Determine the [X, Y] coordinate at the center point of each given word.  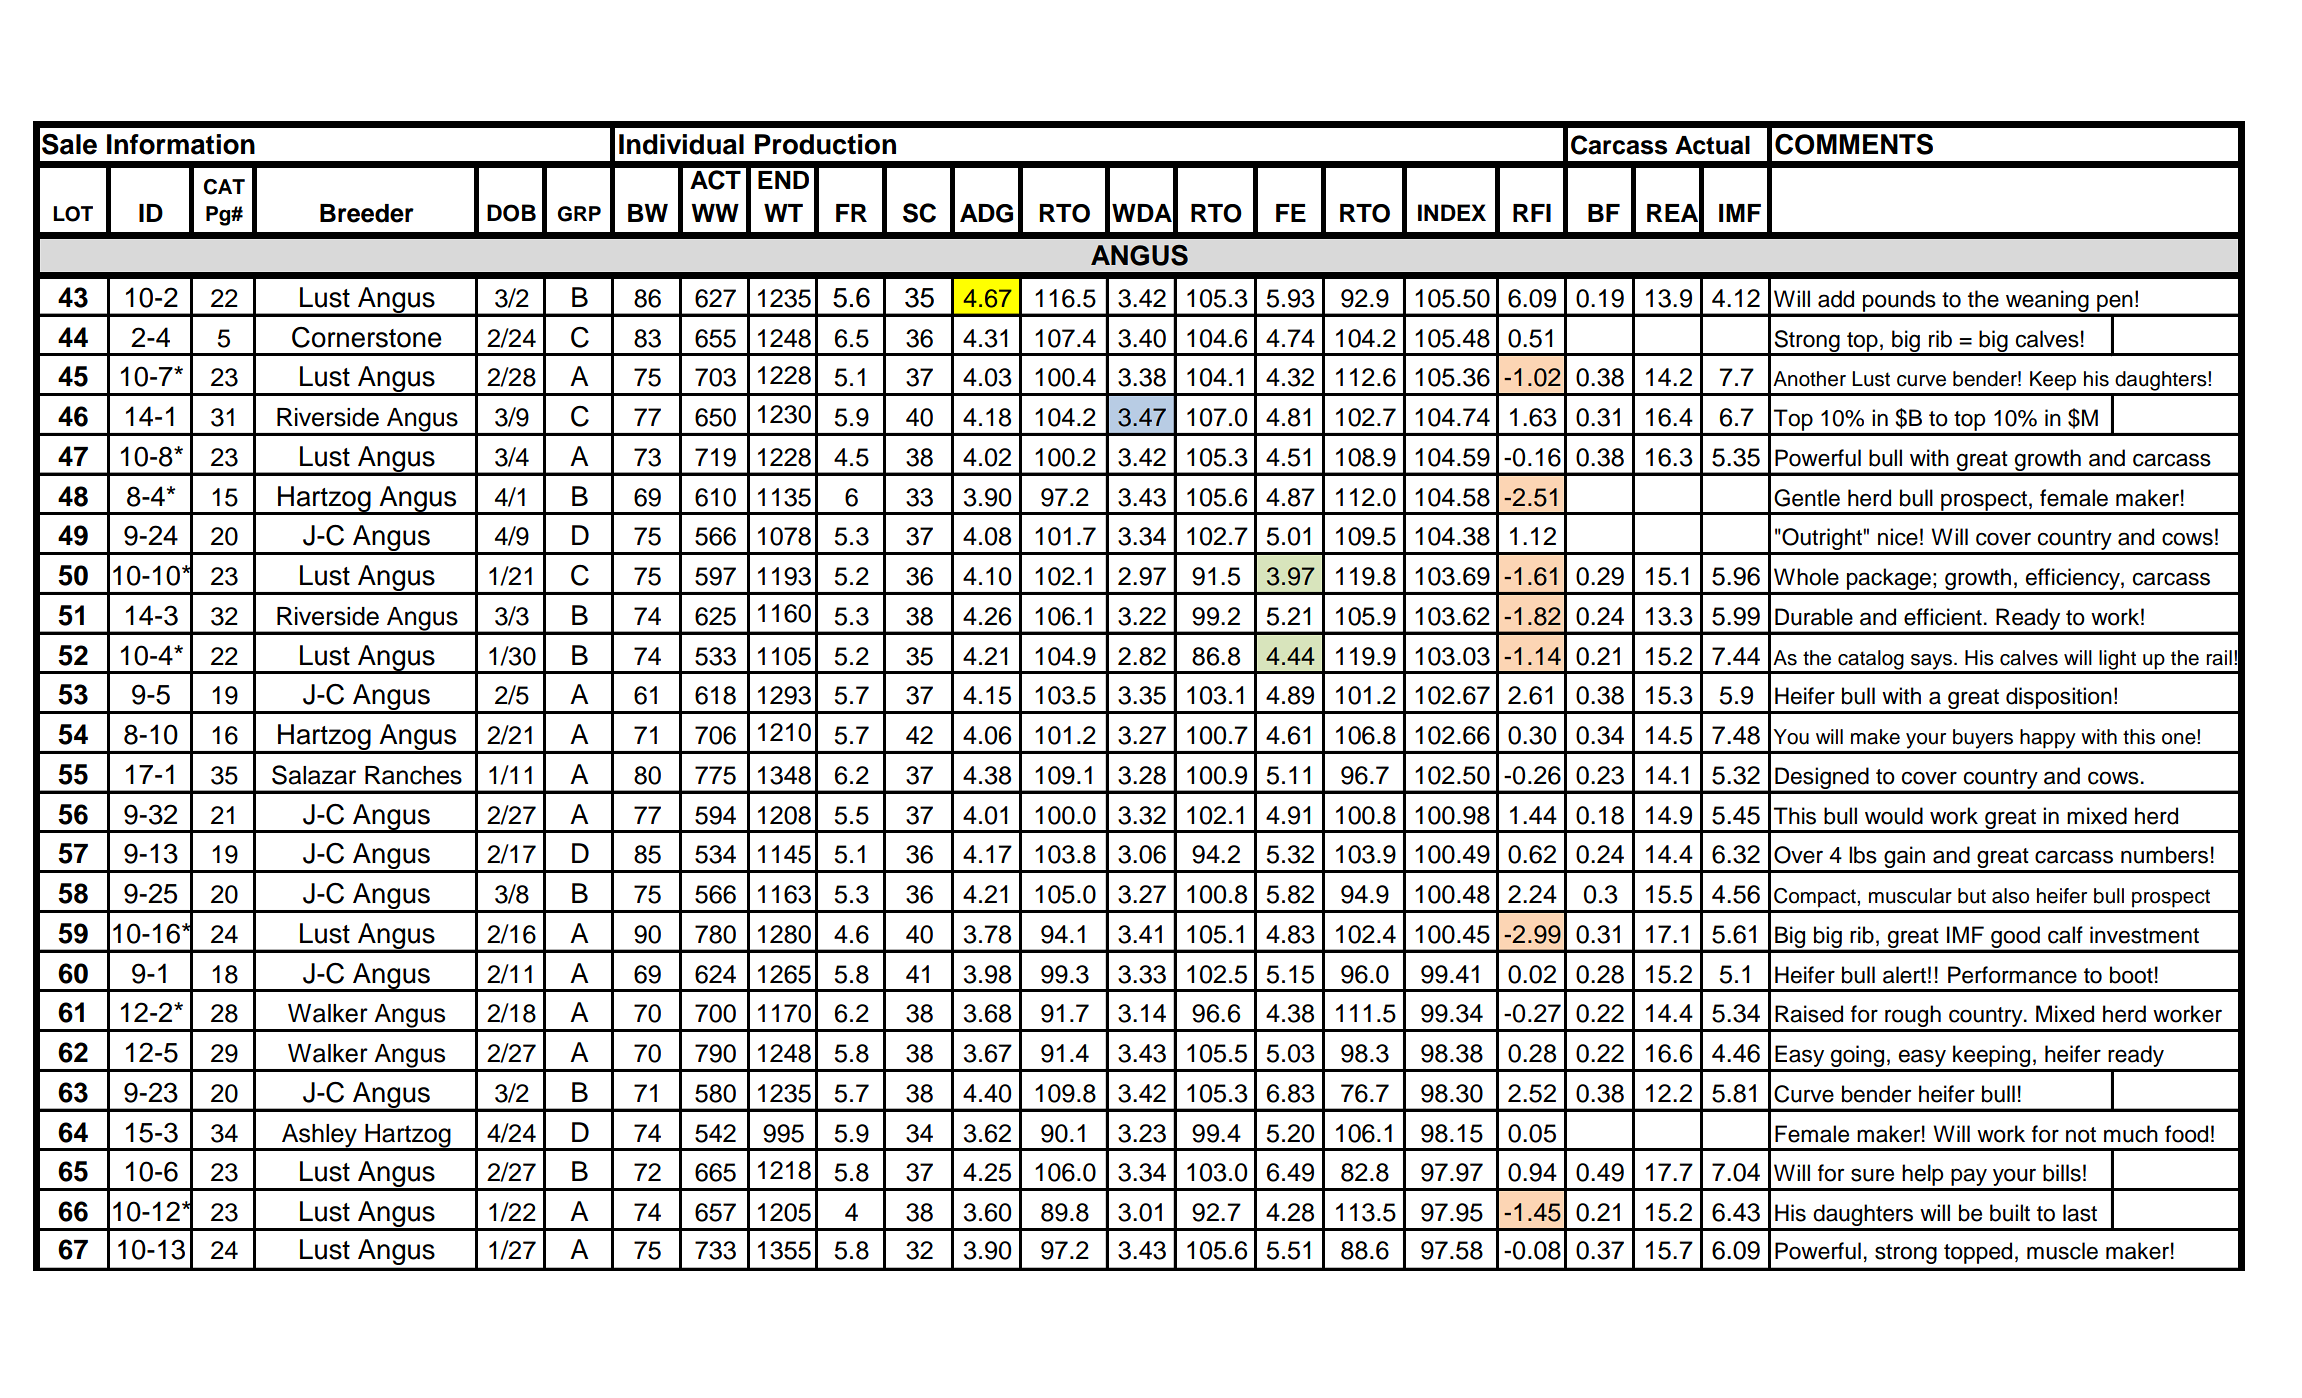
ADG [986, 213]
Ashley [319, 1137]
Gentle [1807, 498]
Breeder [367, 213]
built [2010, 1213]
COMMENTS [1854, 144]
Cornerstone [367, 337]
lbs [1863, 855]
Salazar [314, 775]
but [1972, 896]
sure [1872, 1175]
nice [1898, 537]
